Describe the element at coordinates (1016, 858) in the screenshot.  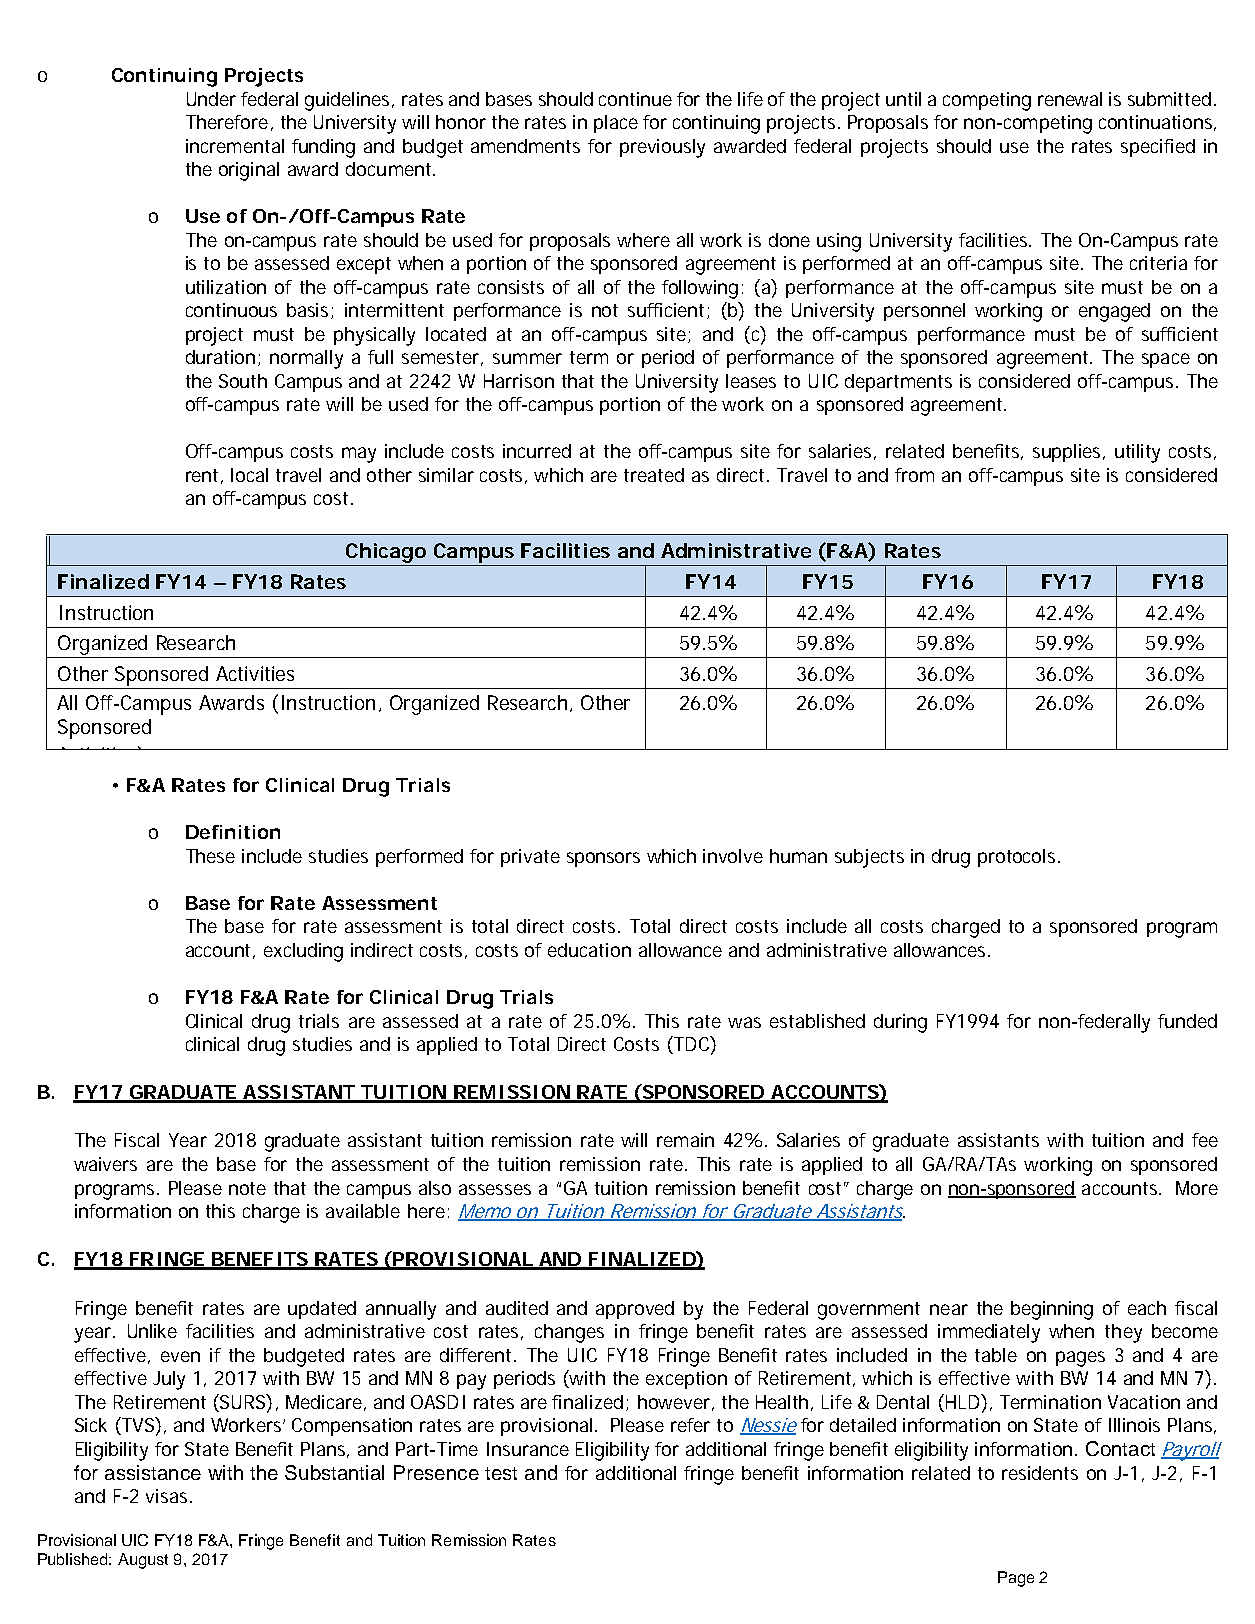
I see `protocols` at that location.
